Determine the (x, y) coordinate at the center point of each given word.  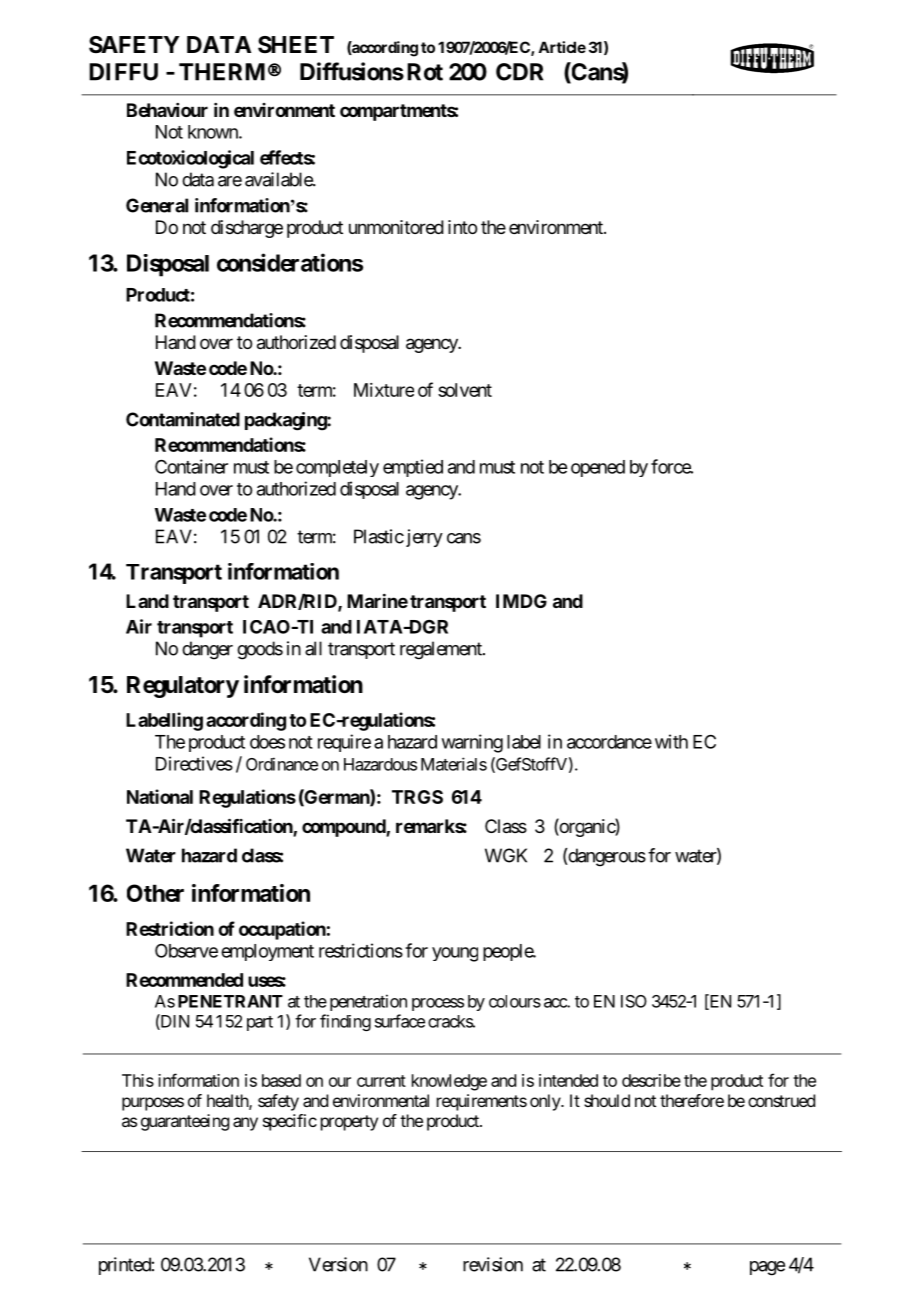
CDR (519, 72)
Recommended (184, 980)
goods (260, 650)
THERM (222, 72)
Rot (425, 72)
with (671, 741)
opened (598, 468)
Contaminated (183, 419)
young (455, 954)
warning (472, 743)
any (245, 1124)
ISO (634, 1001)
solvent (465, 390)
